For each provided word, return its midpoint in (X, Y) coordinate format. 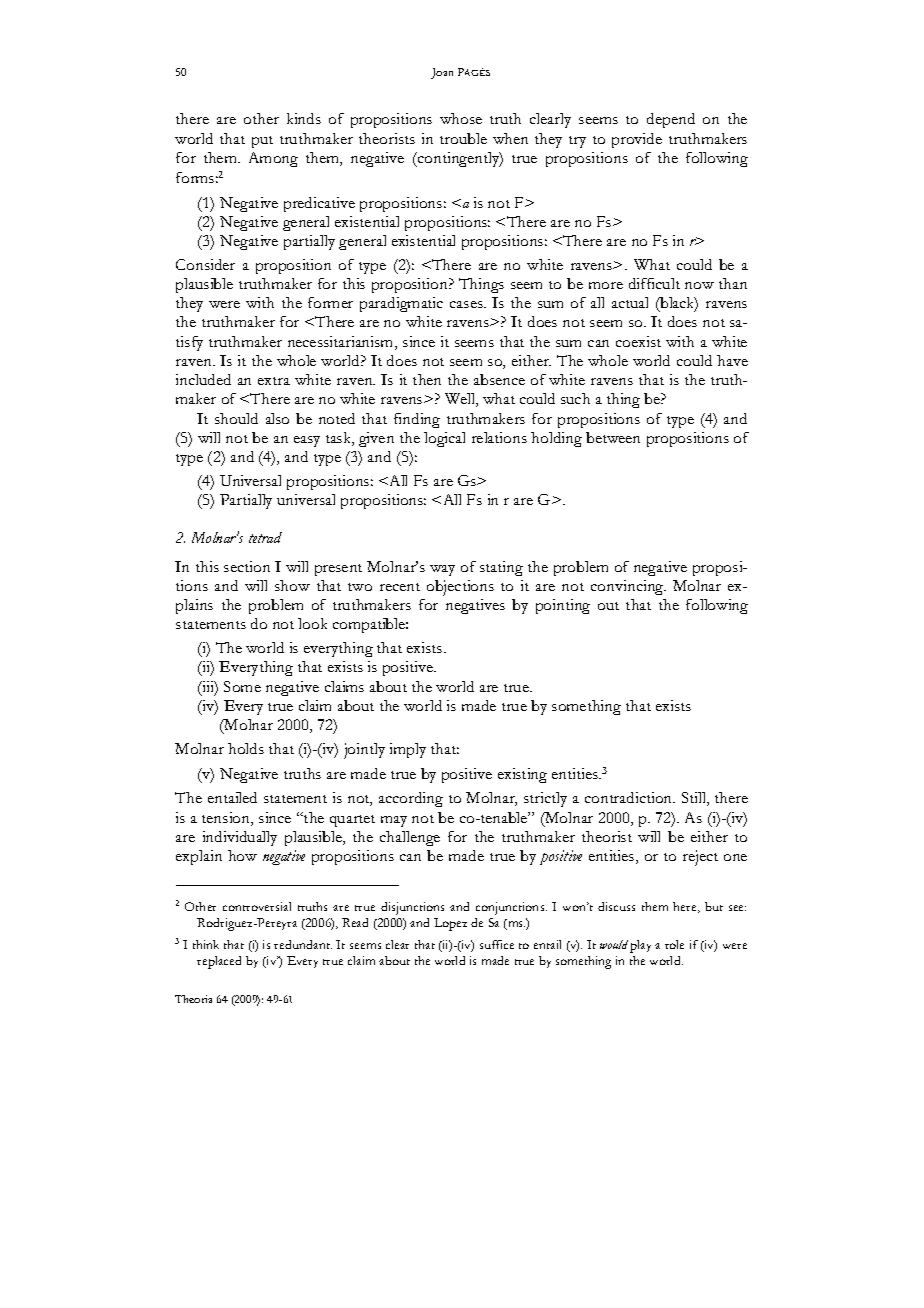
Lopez (450, 924)
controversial (257, 906)
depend (671, 120)
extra (274, 381)
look (312, 623)
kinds (304, 118)
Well (461, 400)
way (442, 570)
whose (461, 118)
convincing (628, 587)
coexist (638, 341)
